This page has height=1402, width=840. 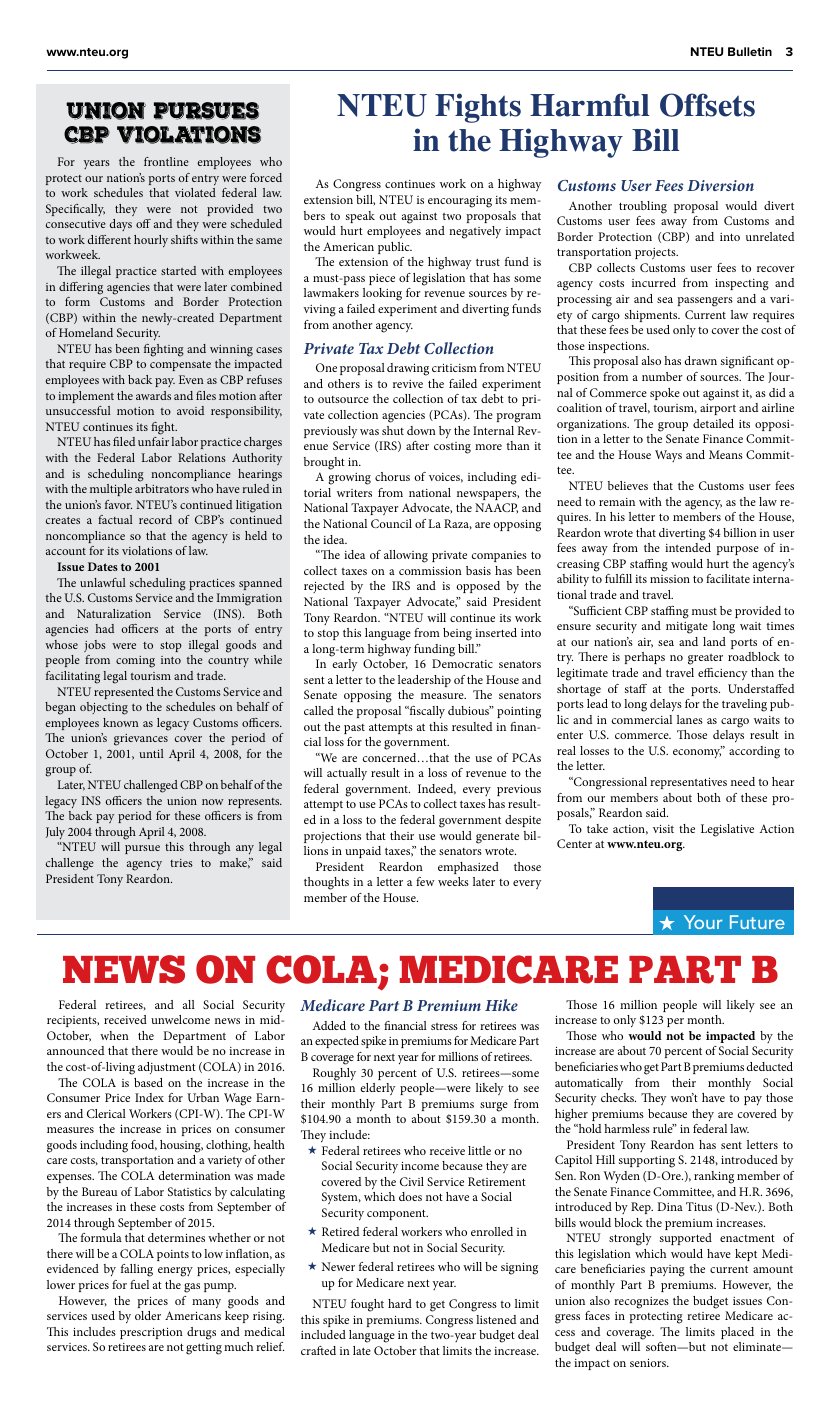 I want to click on fiscally, so click(x=426, y=712).
